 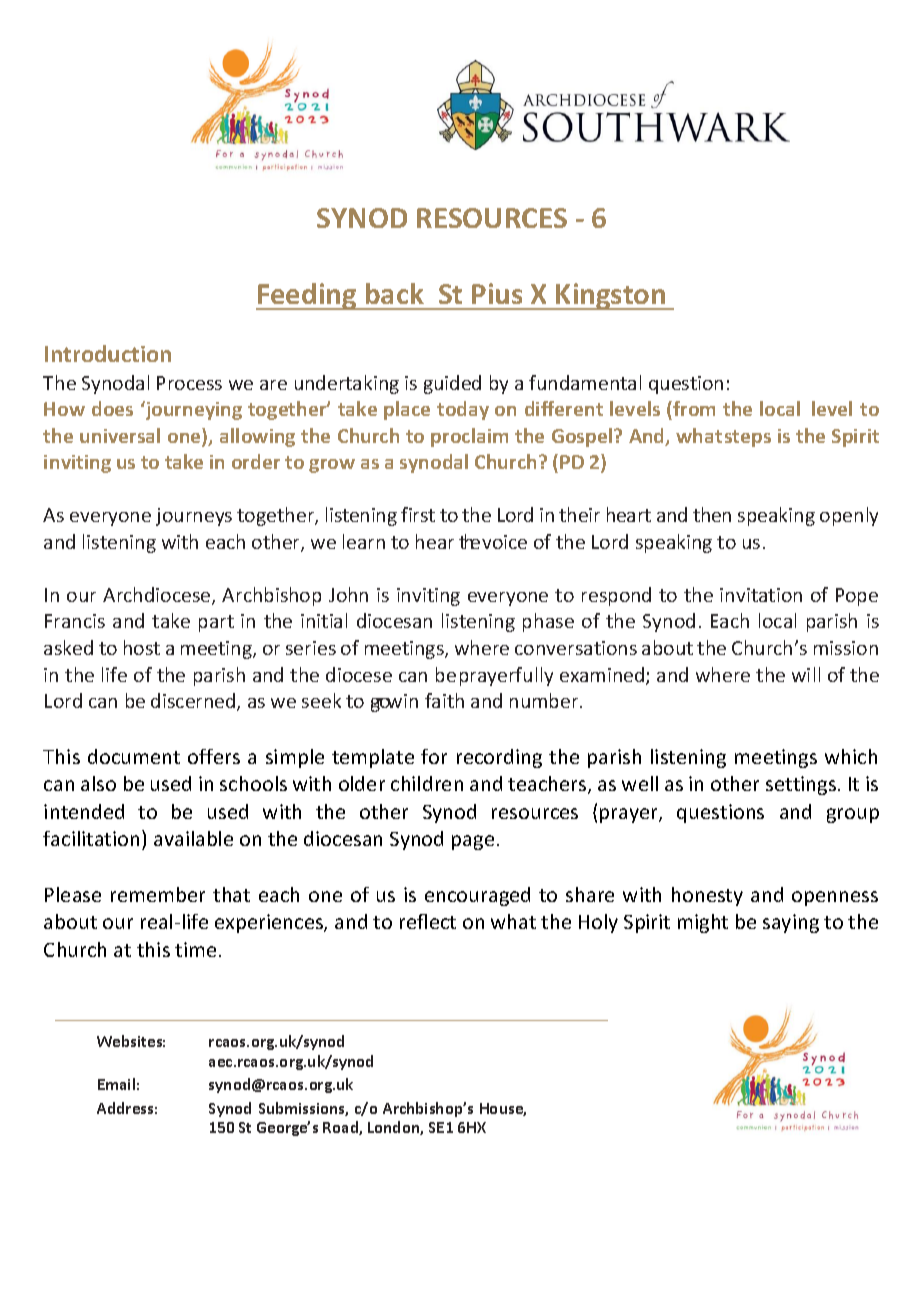 I want to click on part, so click(x=216, y=623).
